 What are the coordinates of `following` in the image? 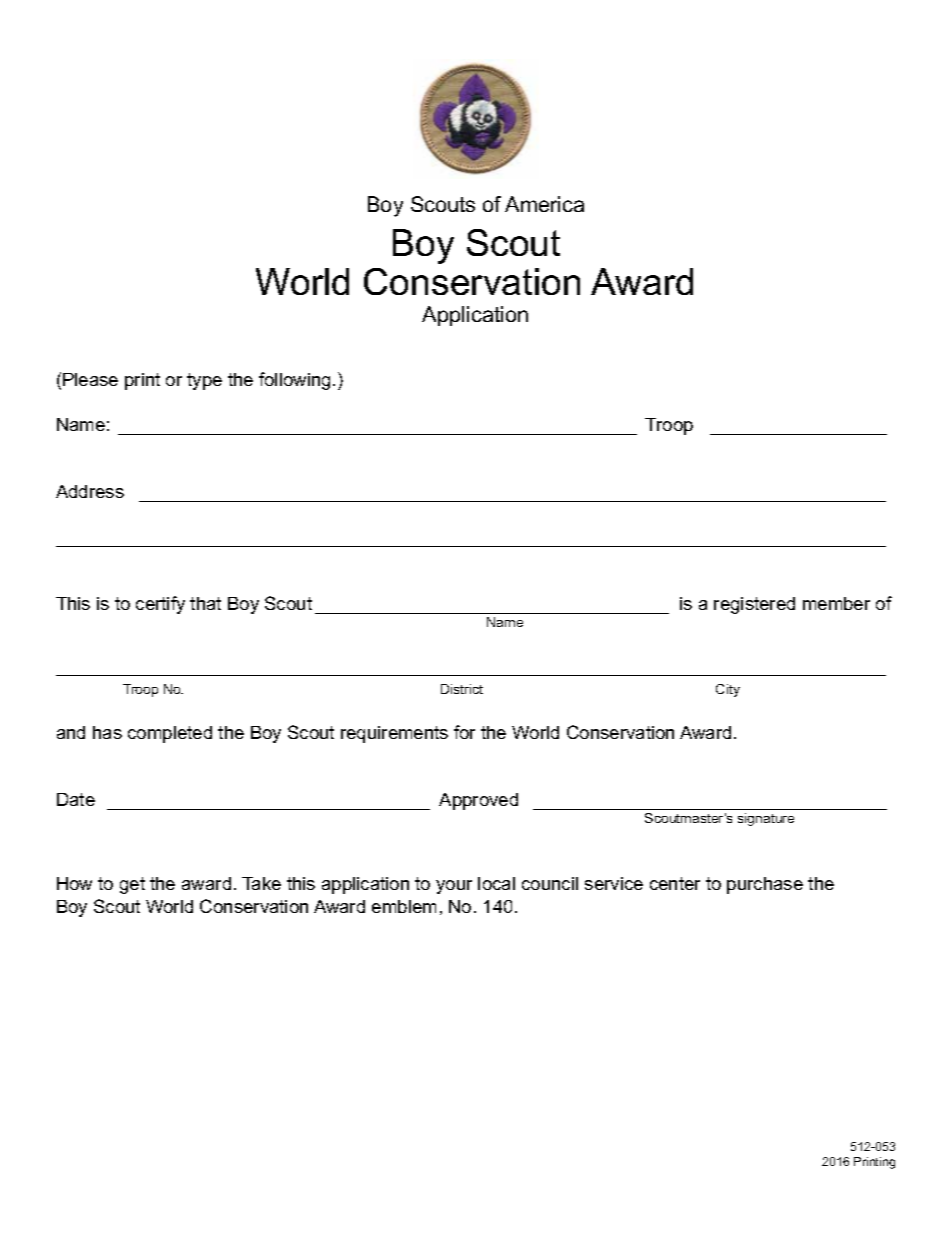 It's located at (294, 381).
